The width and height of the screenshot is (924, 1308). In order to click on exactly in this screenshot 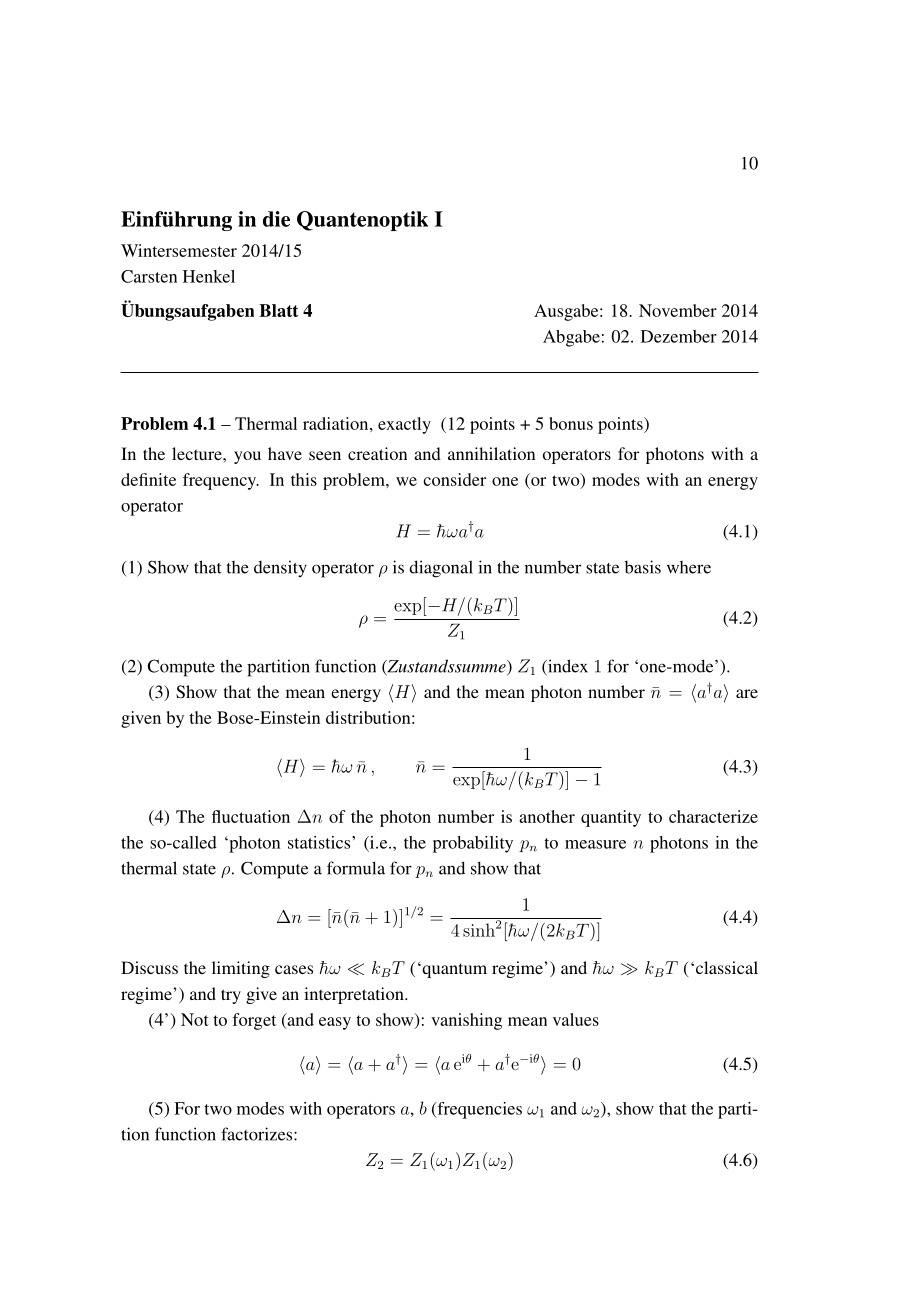, I will do `click(404, 425)`.
